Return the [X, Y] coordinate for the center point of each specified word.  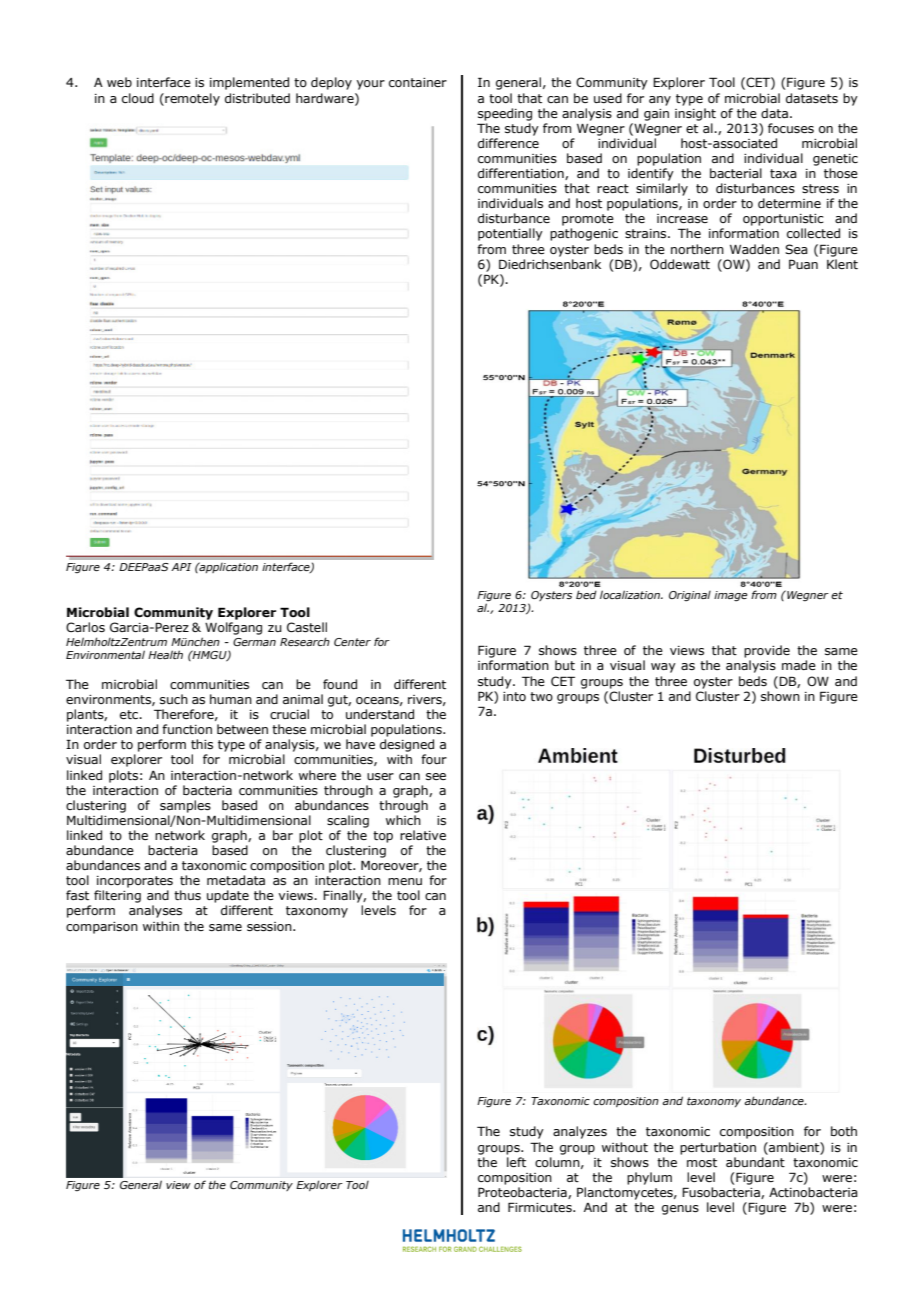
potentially [510, 234]
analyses [155, 911]
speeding [505, 114]
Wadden [754, 249]
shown [780, 696]
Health [165, 654]
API [181, 567]
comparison [102, 928]
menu [405, 881]
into [514, 696]
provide [767, 651]
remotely [191, 99]
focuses [791, 128]
